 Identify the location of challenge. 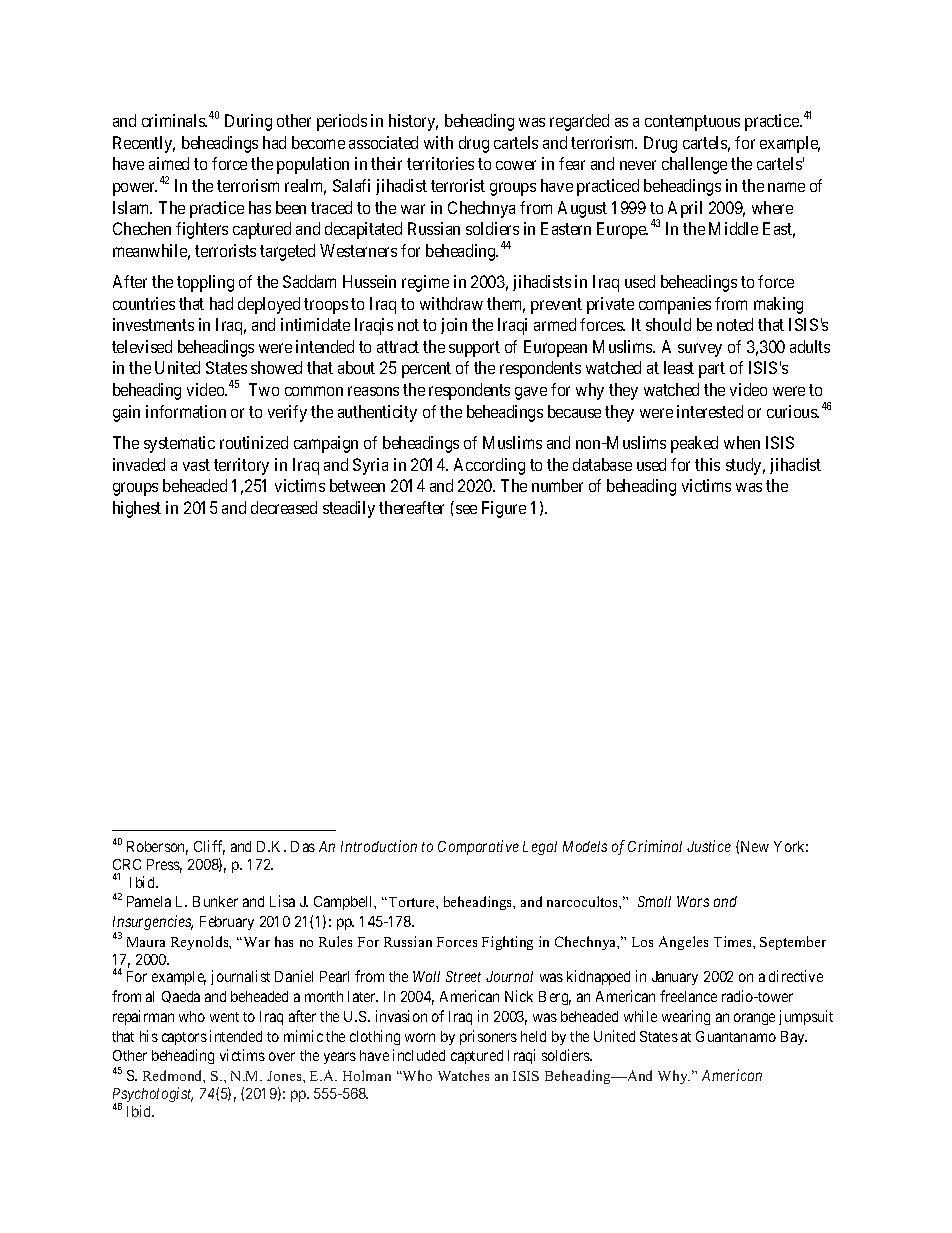
(694, 165).
